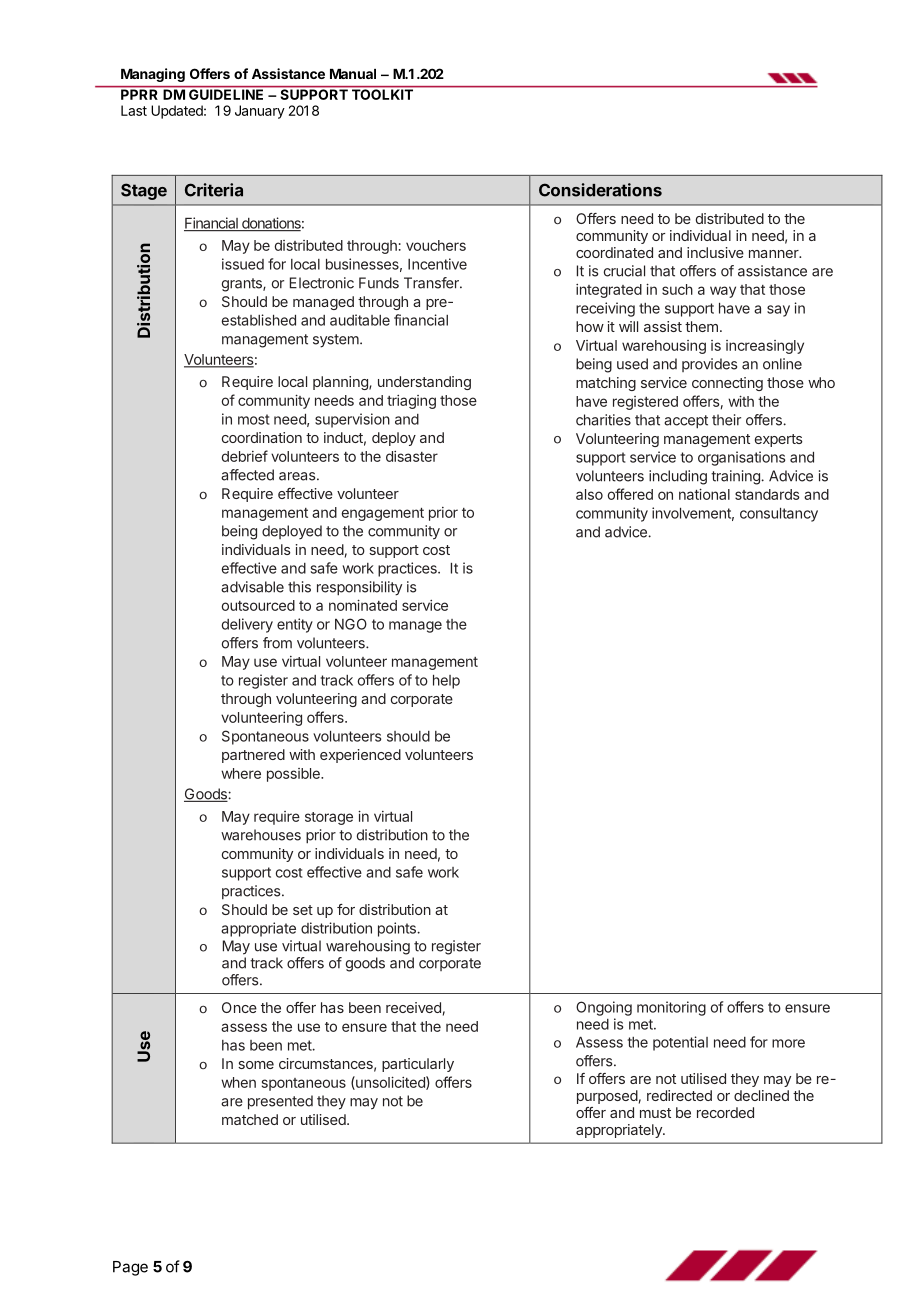 The image size is (924, 1308). What do you see at coordinates (398, 929) in the document?
I see `points` at bounding box center [398, 929].
